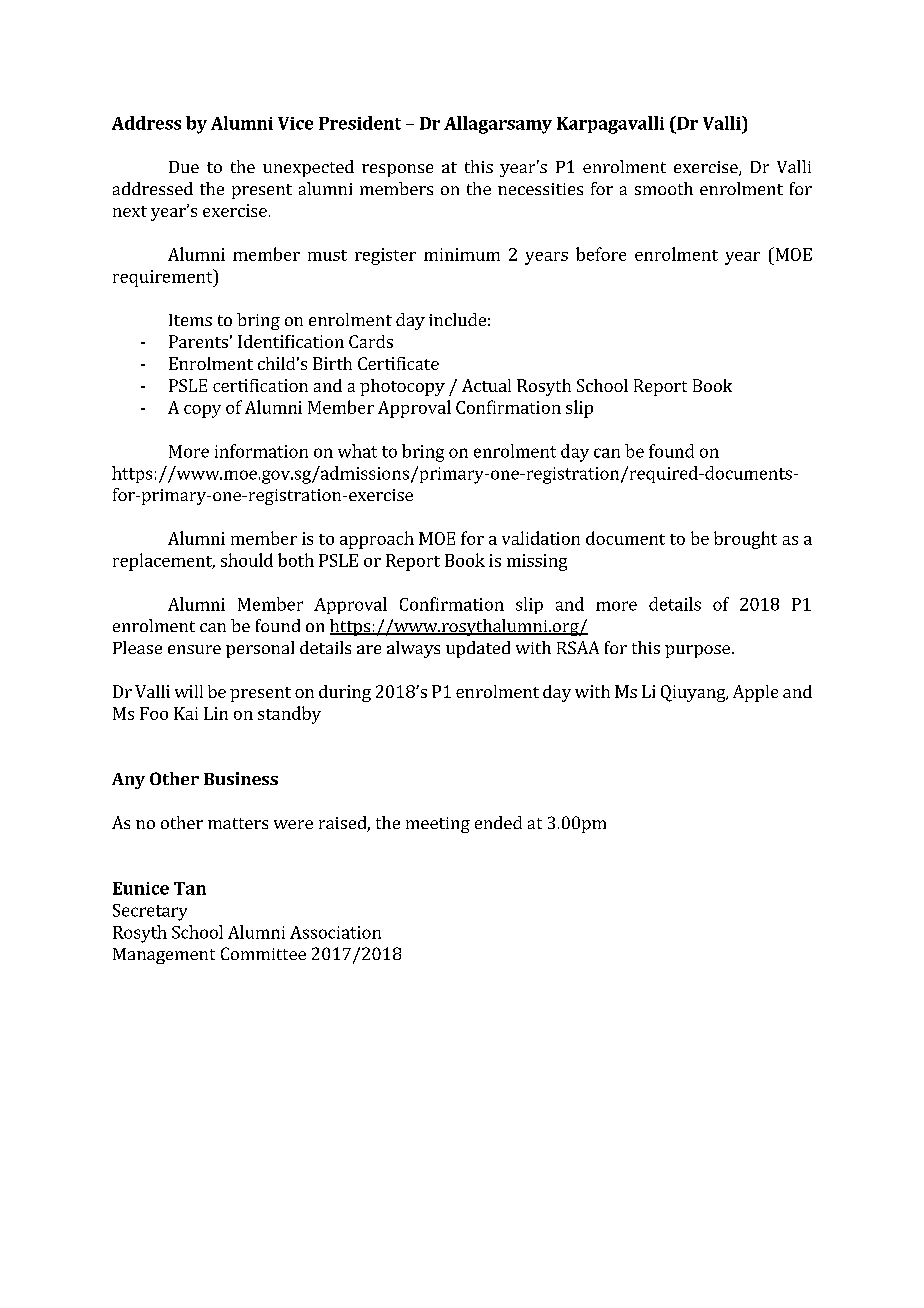  Describe the element at coordinates (164, 956) in the screenshot. I see `Management` at that location.
